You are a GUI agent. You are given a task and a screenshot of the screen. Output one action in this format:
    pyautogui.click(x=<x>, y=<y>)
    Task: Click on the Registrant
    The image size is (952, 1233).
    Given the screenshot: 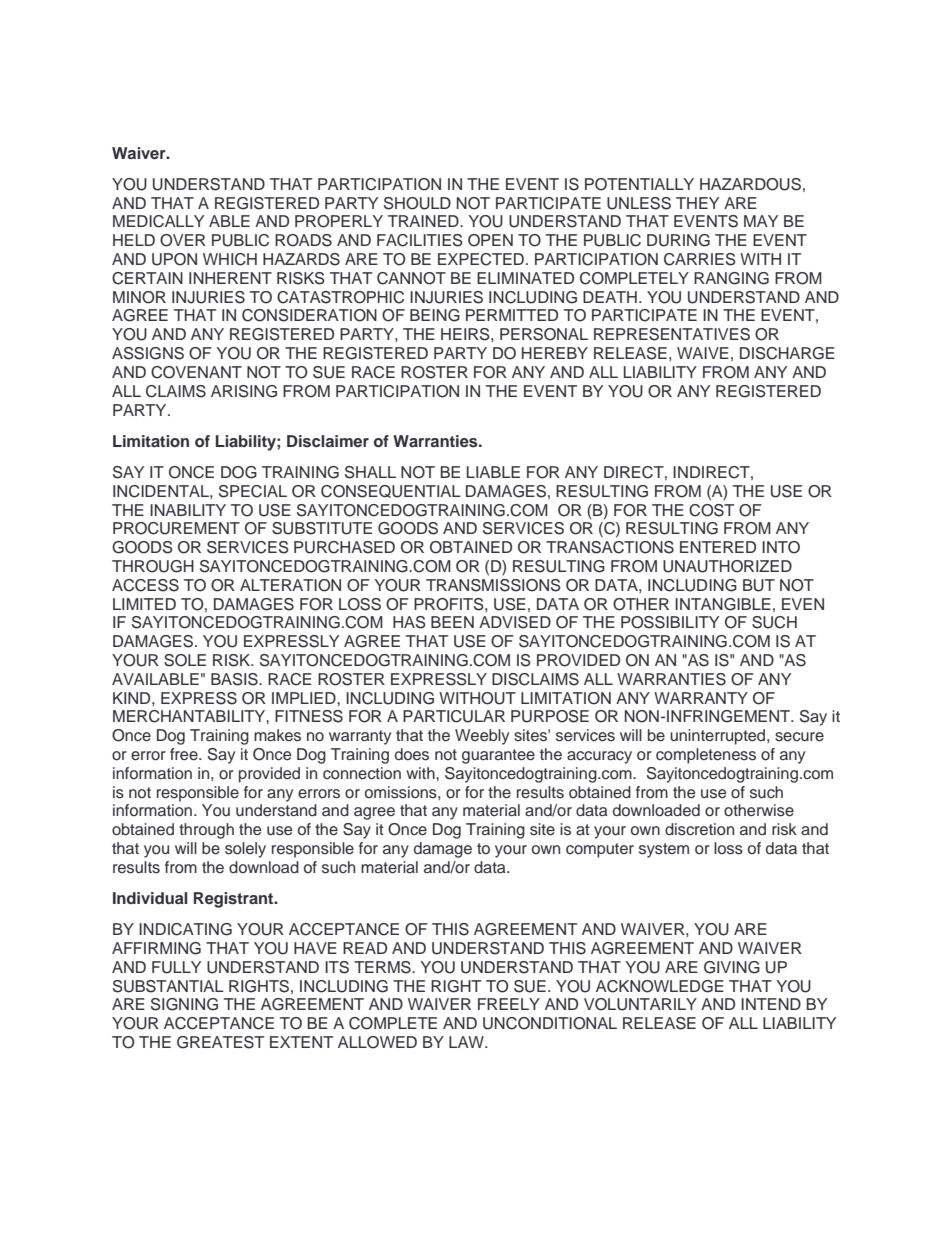 What is the action you would take?
    pyautogui.click(x=235, y=900)
